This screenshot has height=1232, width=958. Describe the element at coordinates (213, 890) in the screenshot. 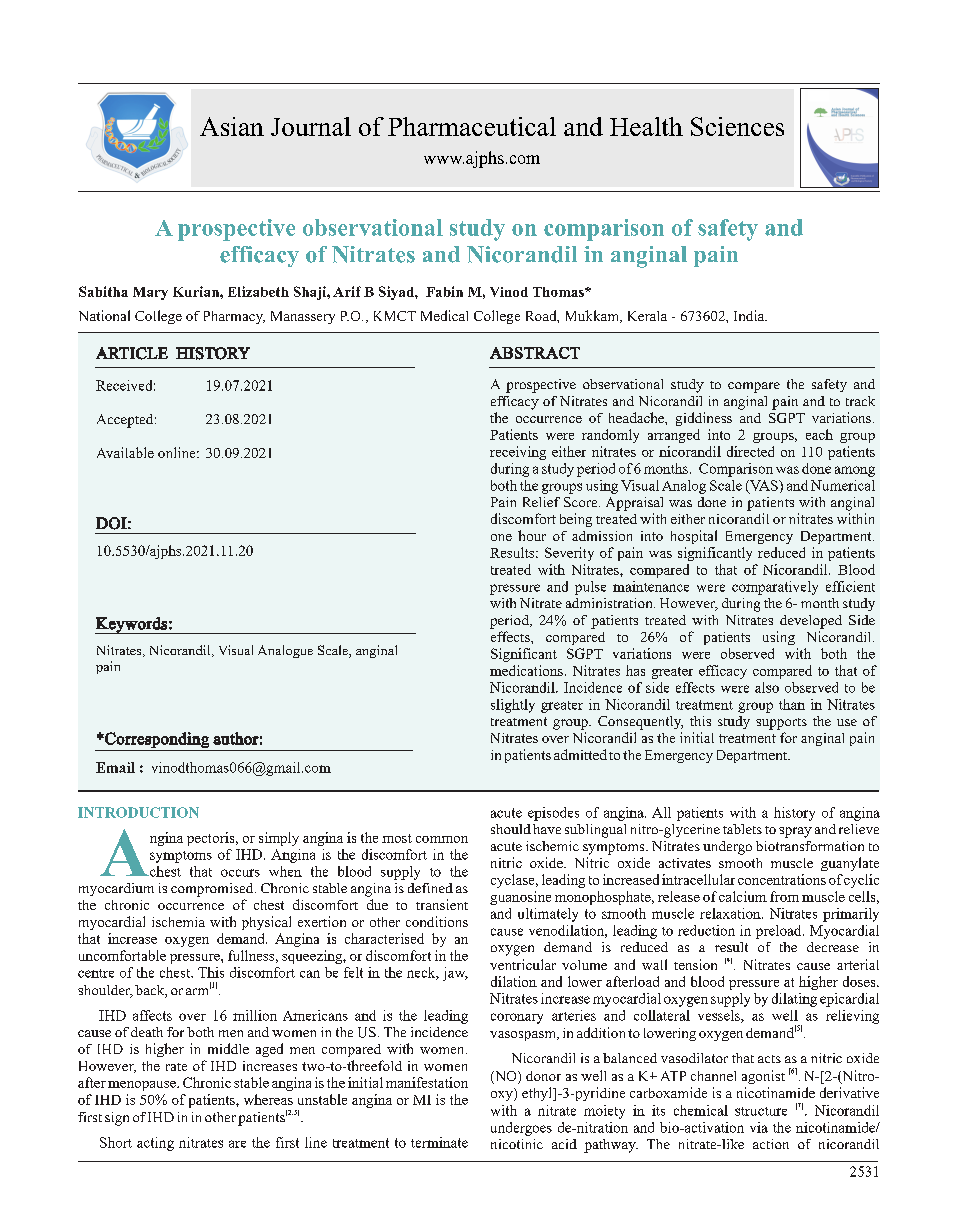

I see `compromised` at that location.
